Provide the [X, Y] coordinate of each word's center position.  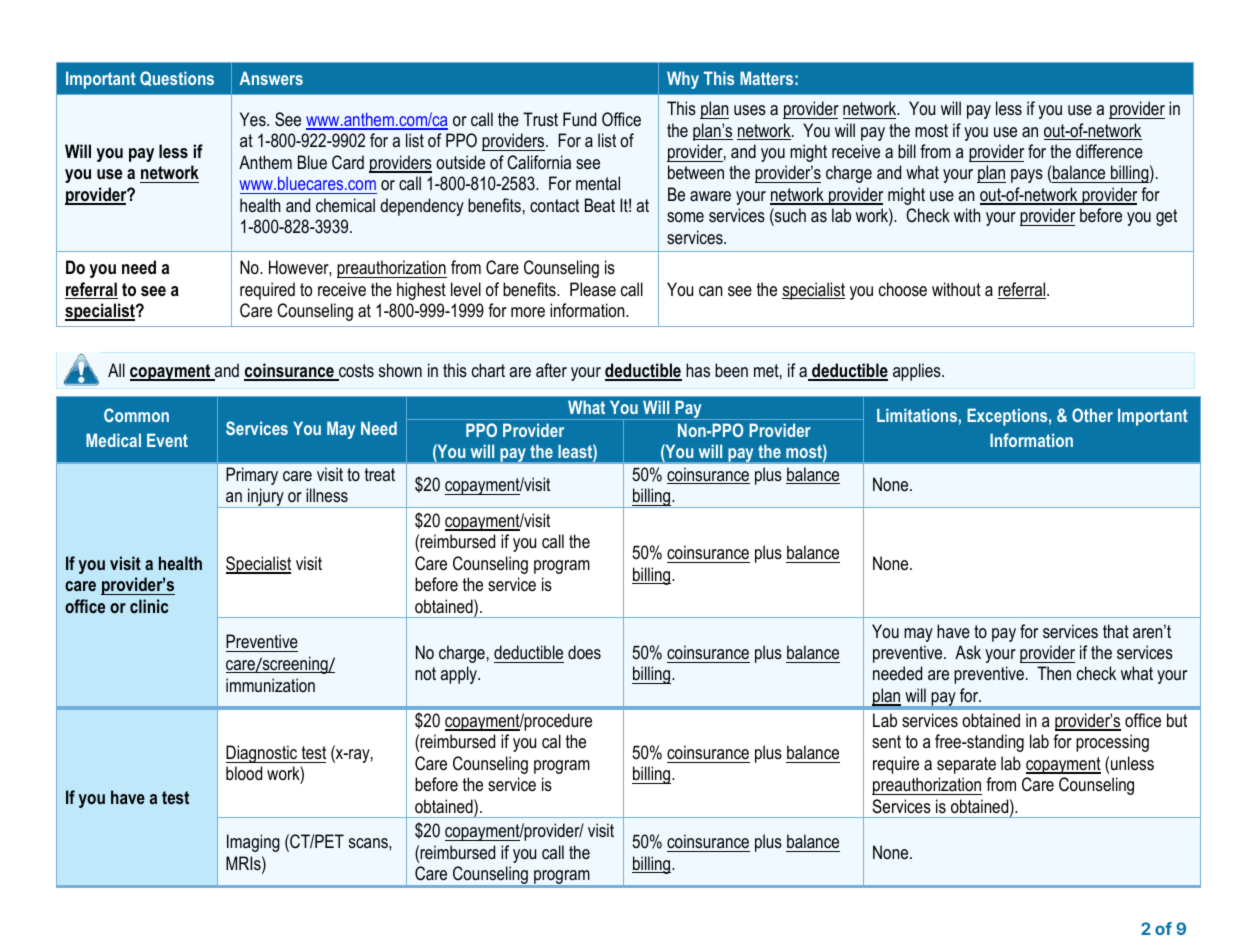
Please [593, 289]
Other [1092, 415]
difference [1109, 151]
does [584, 652]
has [698, 370]
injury [266, 498]
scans [369, 843]
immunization [270, 685]
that [1116, 631]
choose [903, 289]
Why [683, 80]
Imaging [253, 843]
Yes [254, 119]
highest [421, 291]
